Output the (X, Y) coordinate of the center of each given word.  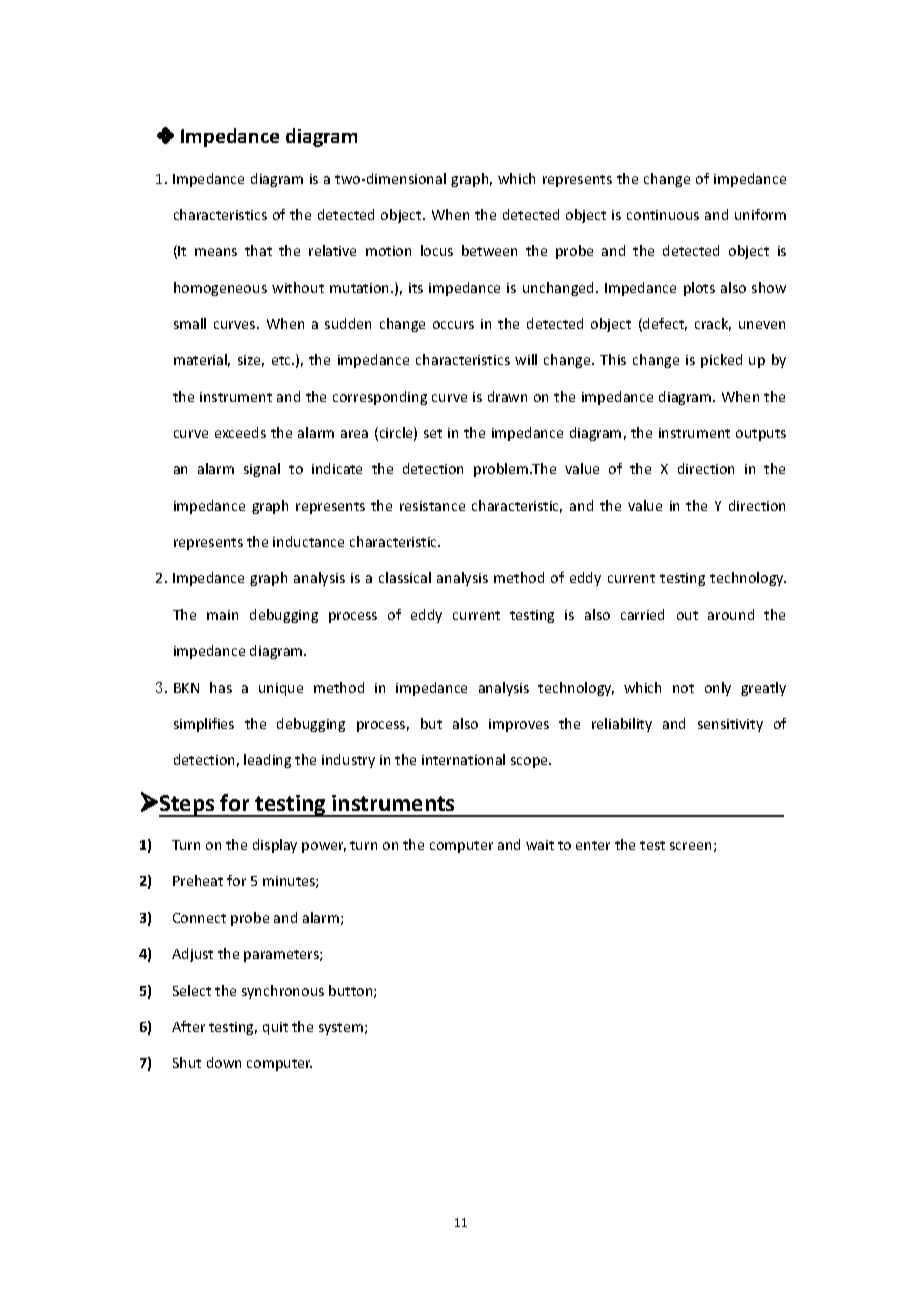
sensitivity (730, 725)
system (341, 1029)
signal (262, 470)
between (489, 250)
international (463, 759)
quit (275, 1028)
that (258, 250)
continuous (663, 215)
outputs (761, 435)
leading (267, 761)
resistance (432, 506)
